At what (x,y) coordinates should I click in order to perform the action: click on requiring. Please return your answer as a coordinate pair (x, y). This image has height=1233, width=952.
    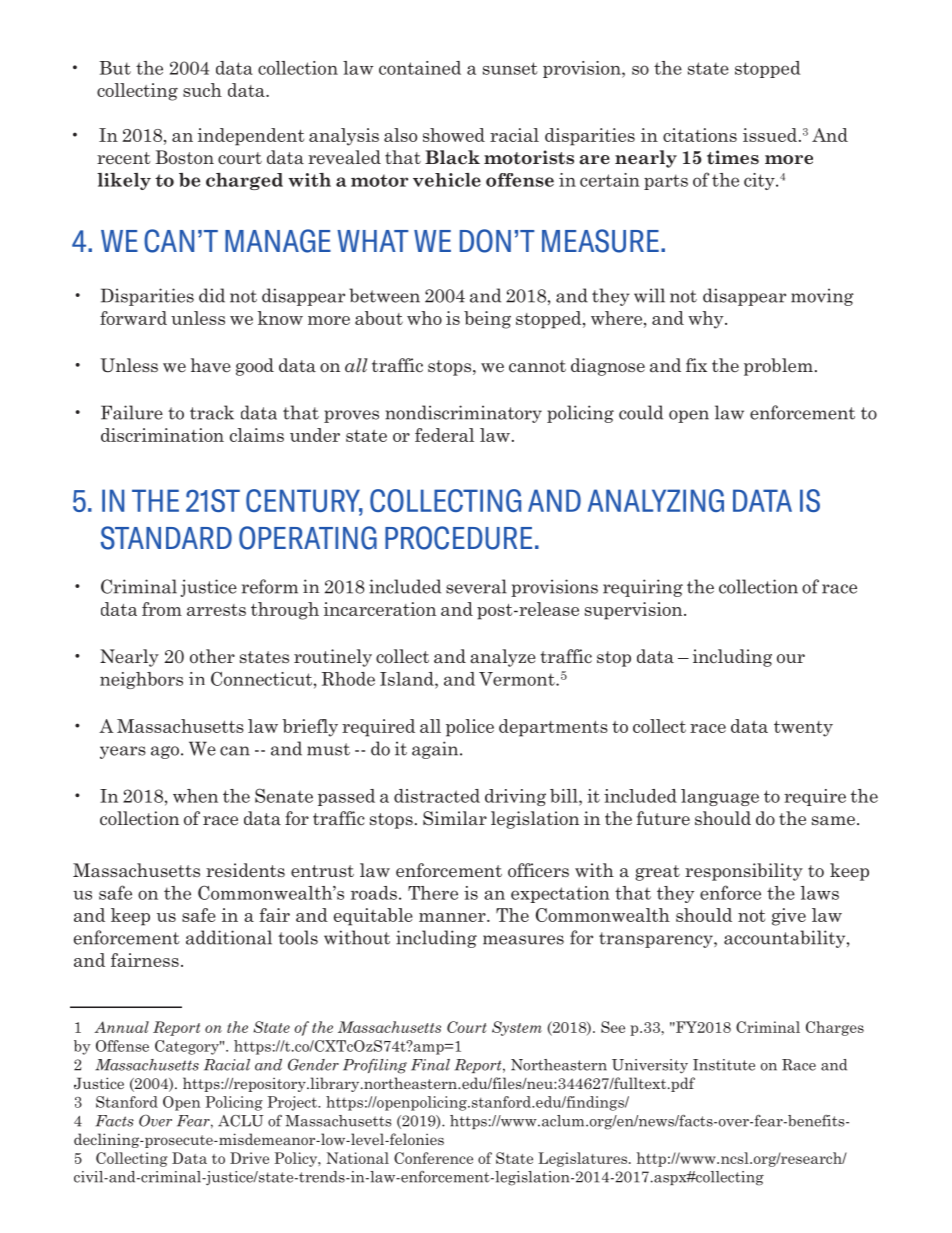
    Looking at the image, I should click on (643, 588).
